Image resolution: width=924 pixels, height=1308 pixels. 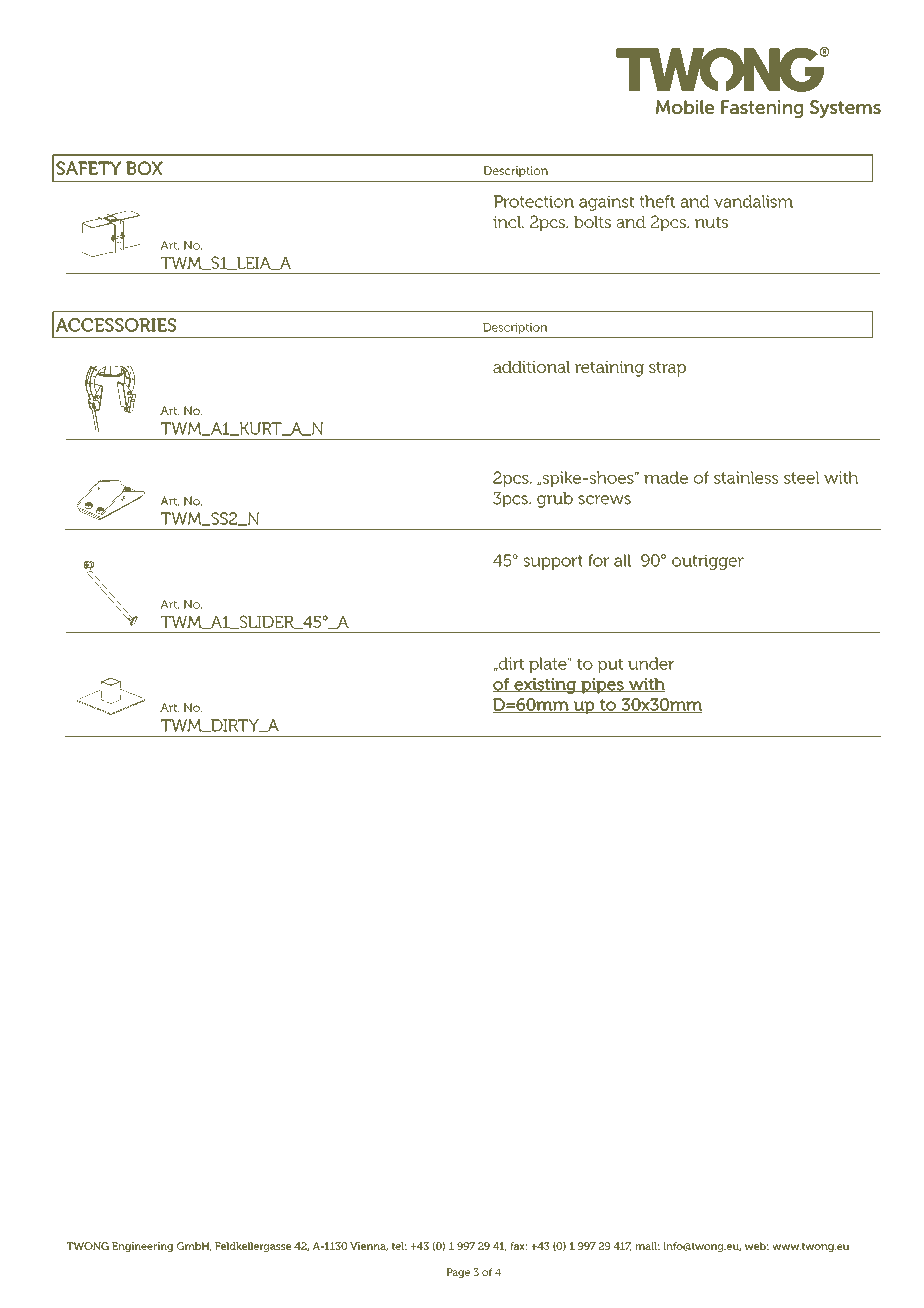 I want to click on support, so click(x=553, y=562).
